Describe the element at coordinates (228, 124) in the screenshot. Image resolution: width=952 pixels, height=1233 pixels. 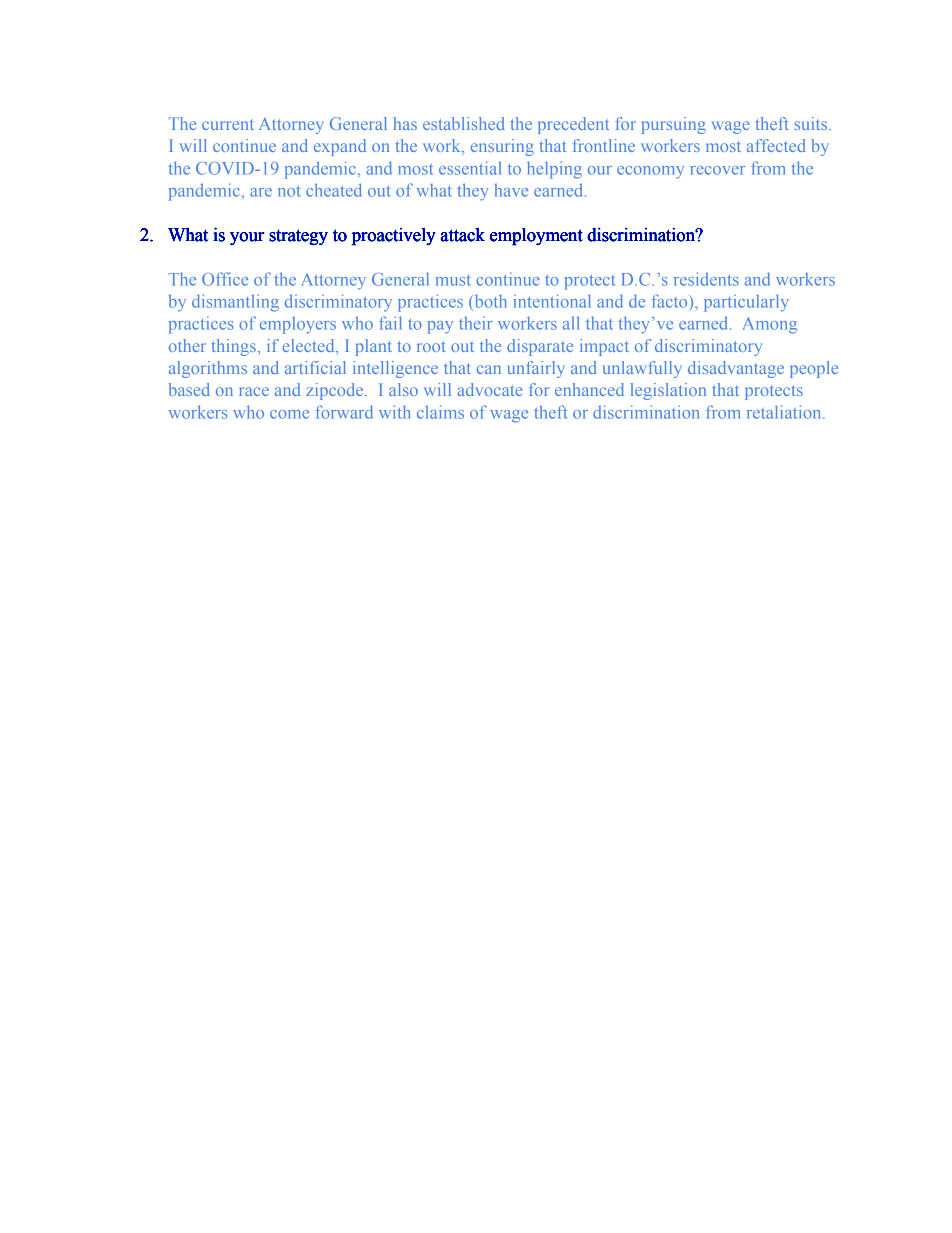
I see `current` at that location.
